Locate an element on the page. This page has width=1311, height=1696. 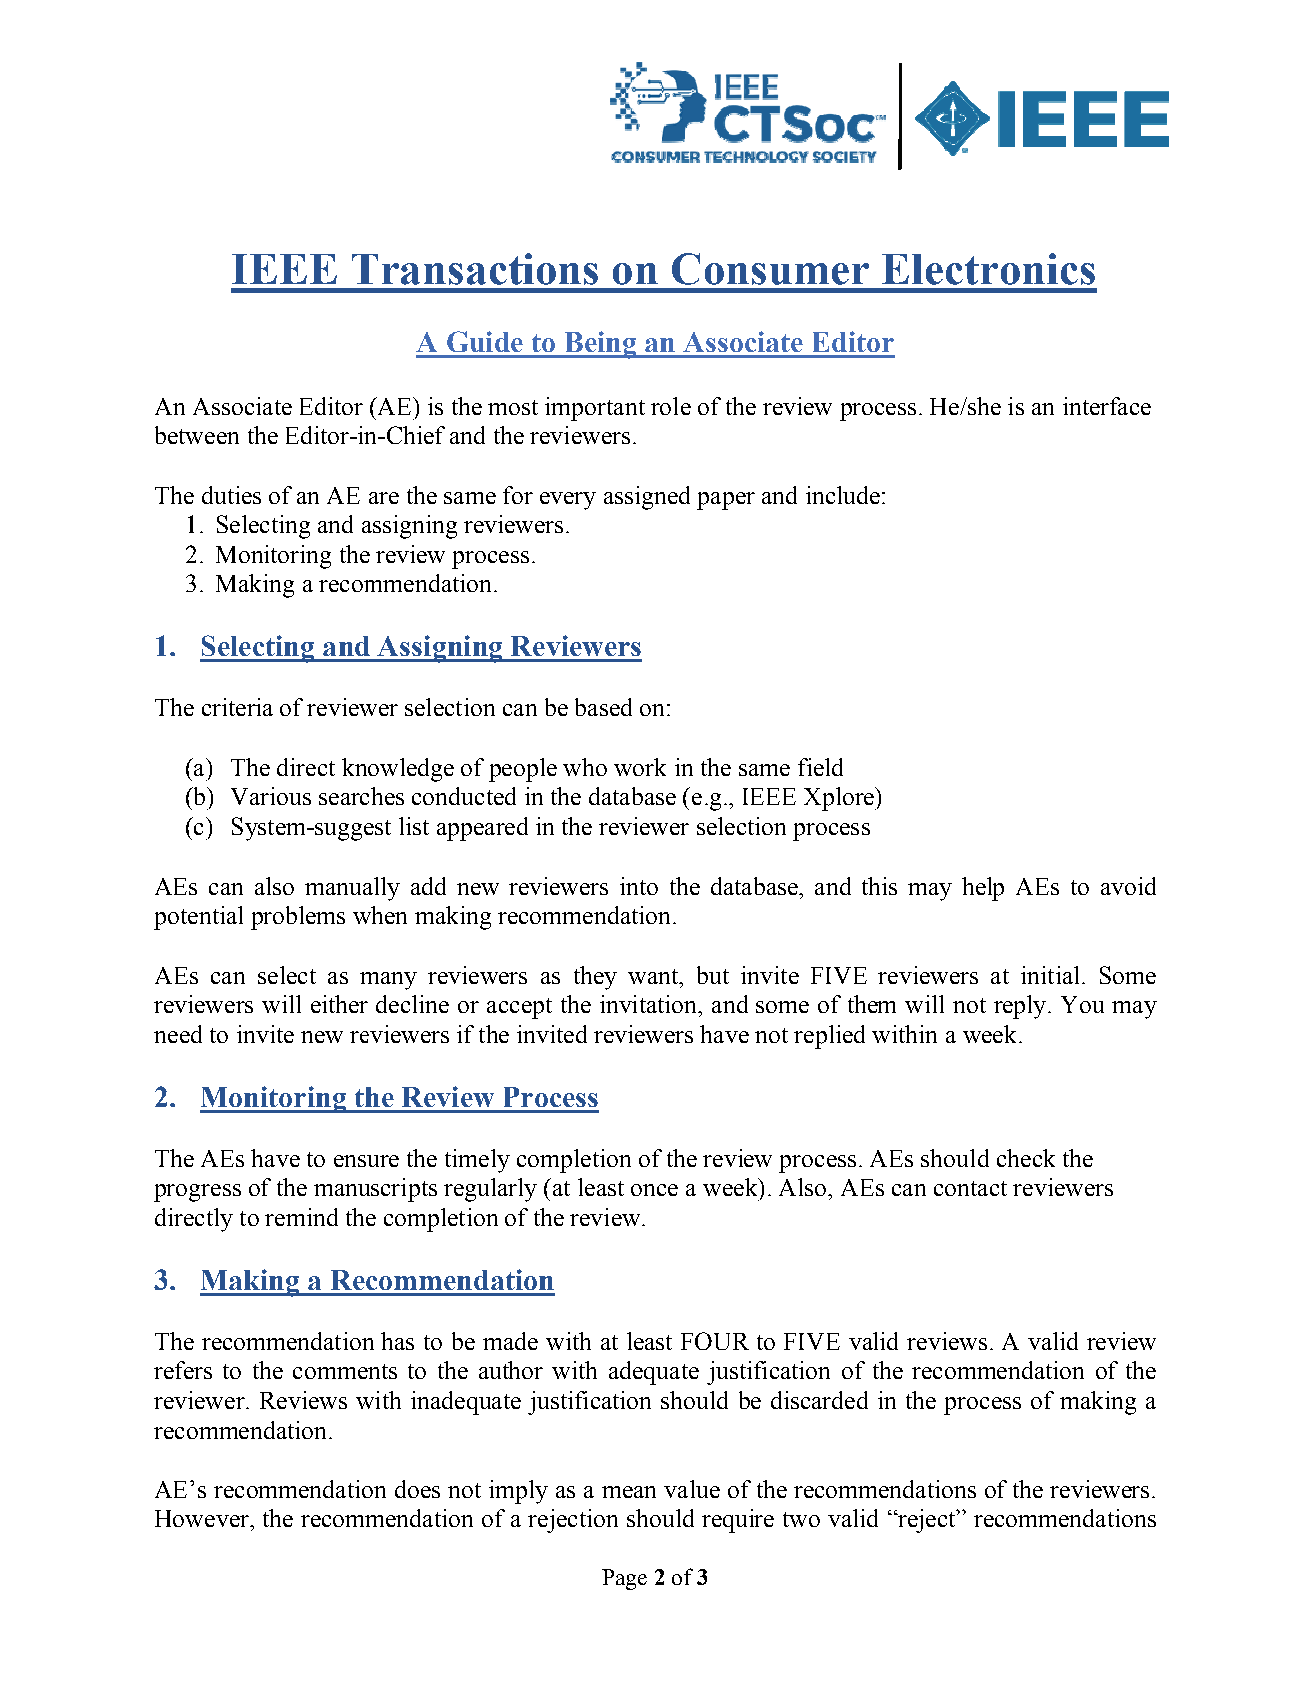
role is located at coordinates (671, 406).
